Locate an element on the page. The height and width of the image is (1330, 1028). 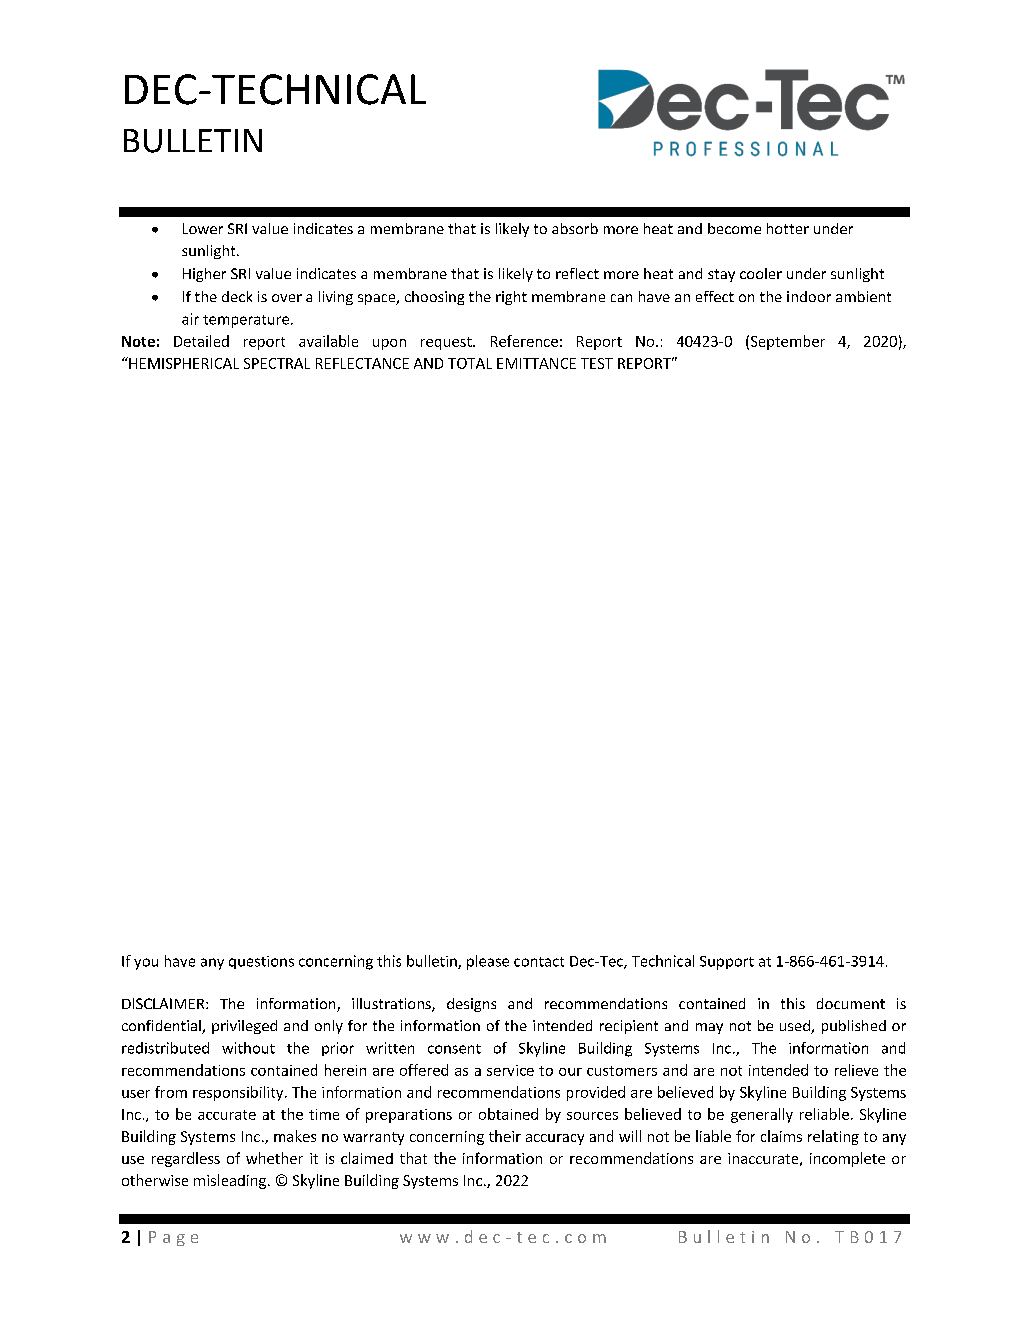
Higher is located at coordinates (204, 275).
